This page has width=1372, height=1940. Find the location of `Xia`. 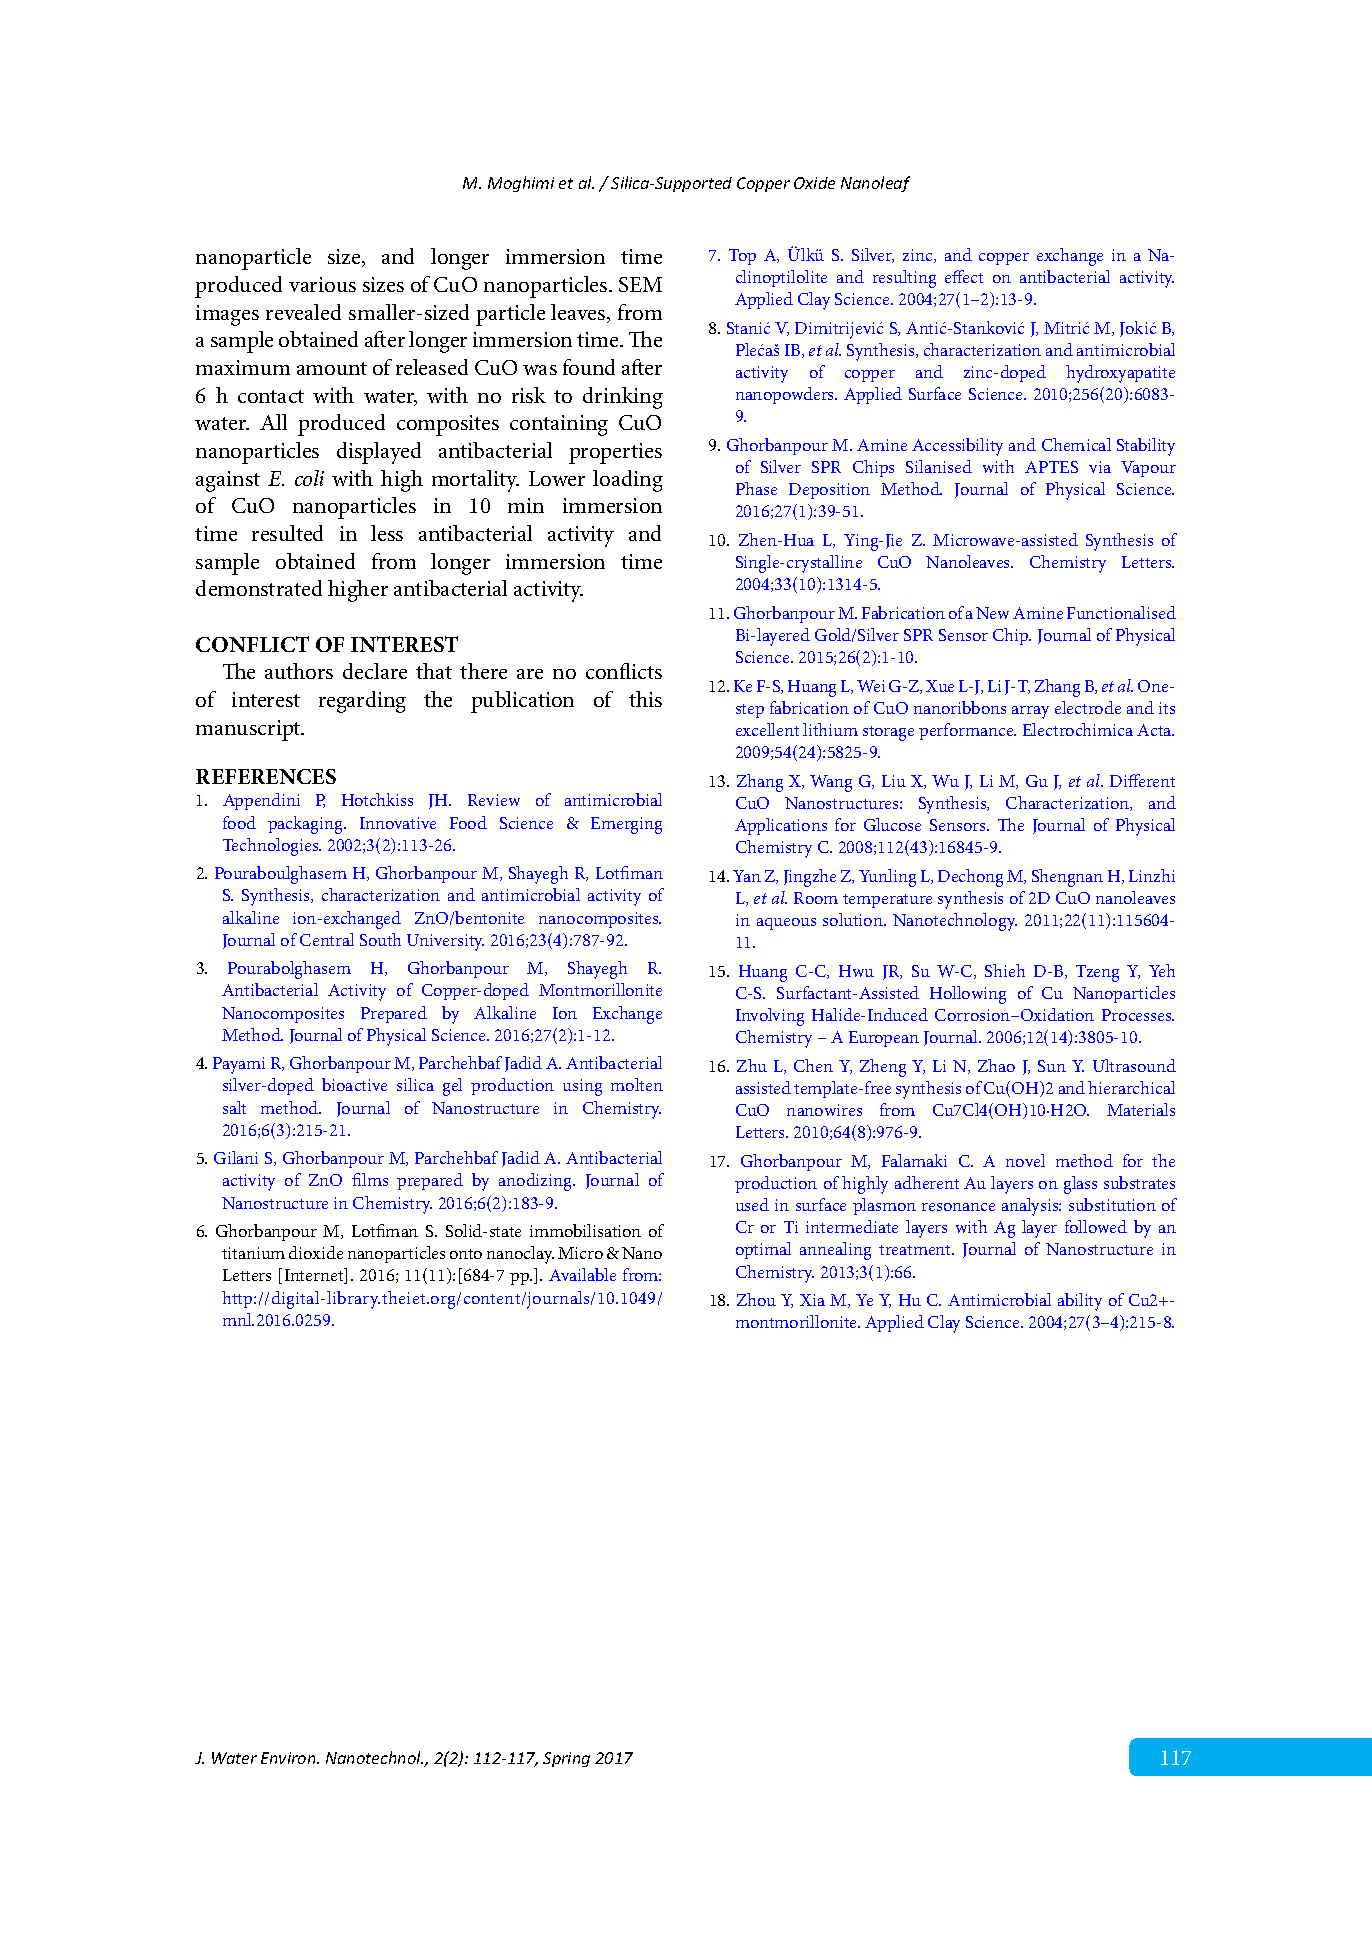

Xia is located at coordinates (812, 1300).
